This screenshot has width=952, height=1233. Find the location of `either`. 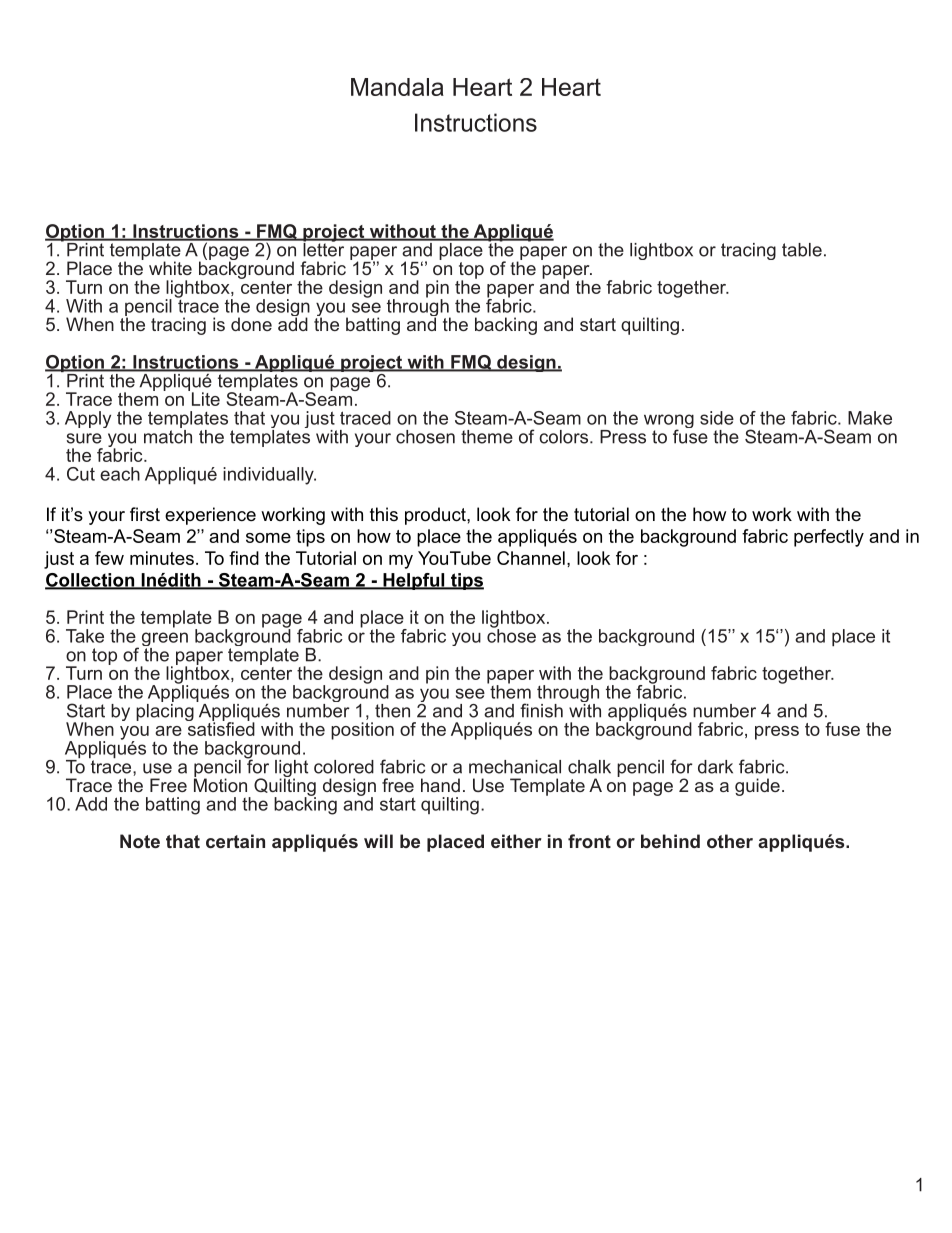

either is located at coordinates (516, 841).
